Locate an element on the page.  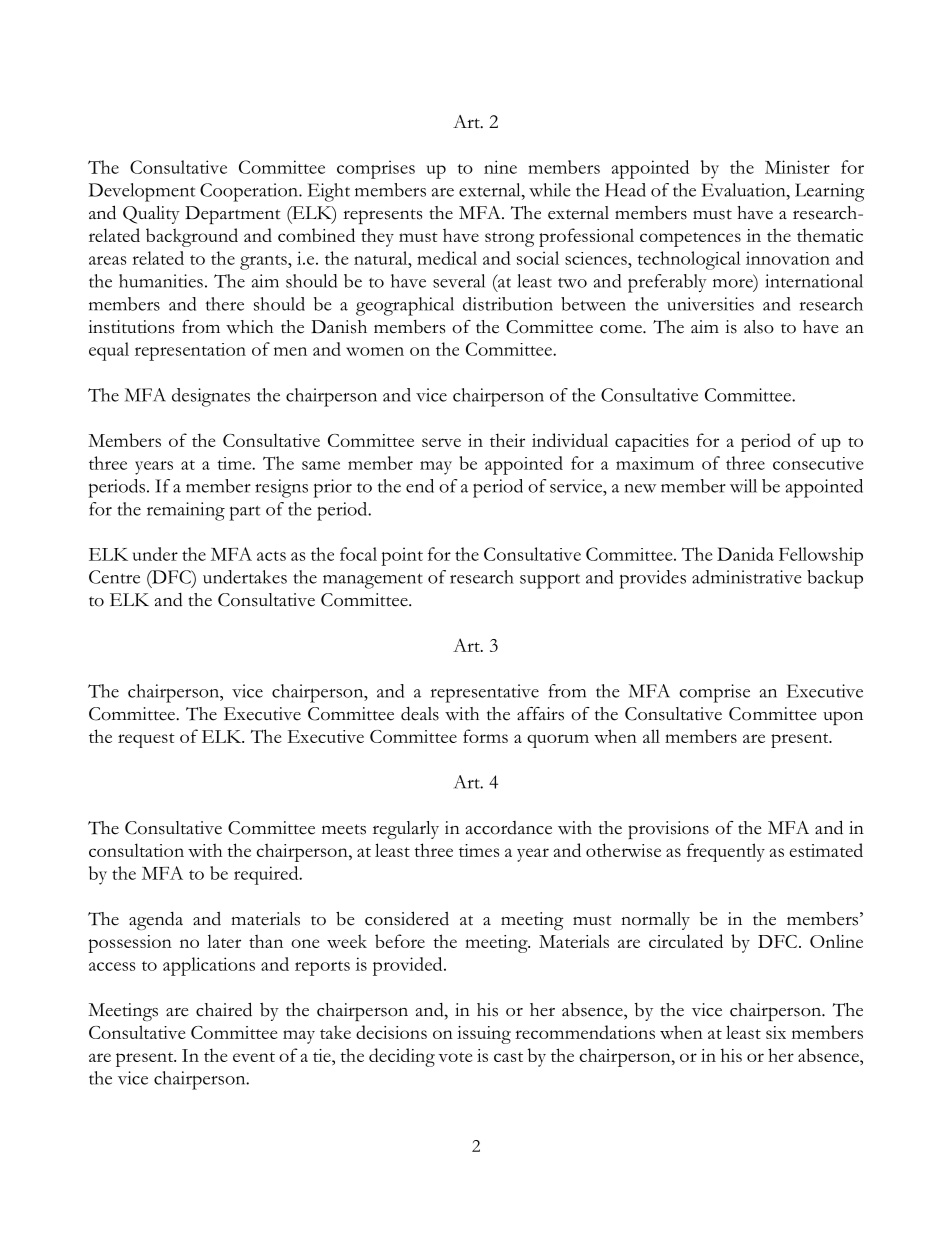
nine is located at coordinates (500, 167).
